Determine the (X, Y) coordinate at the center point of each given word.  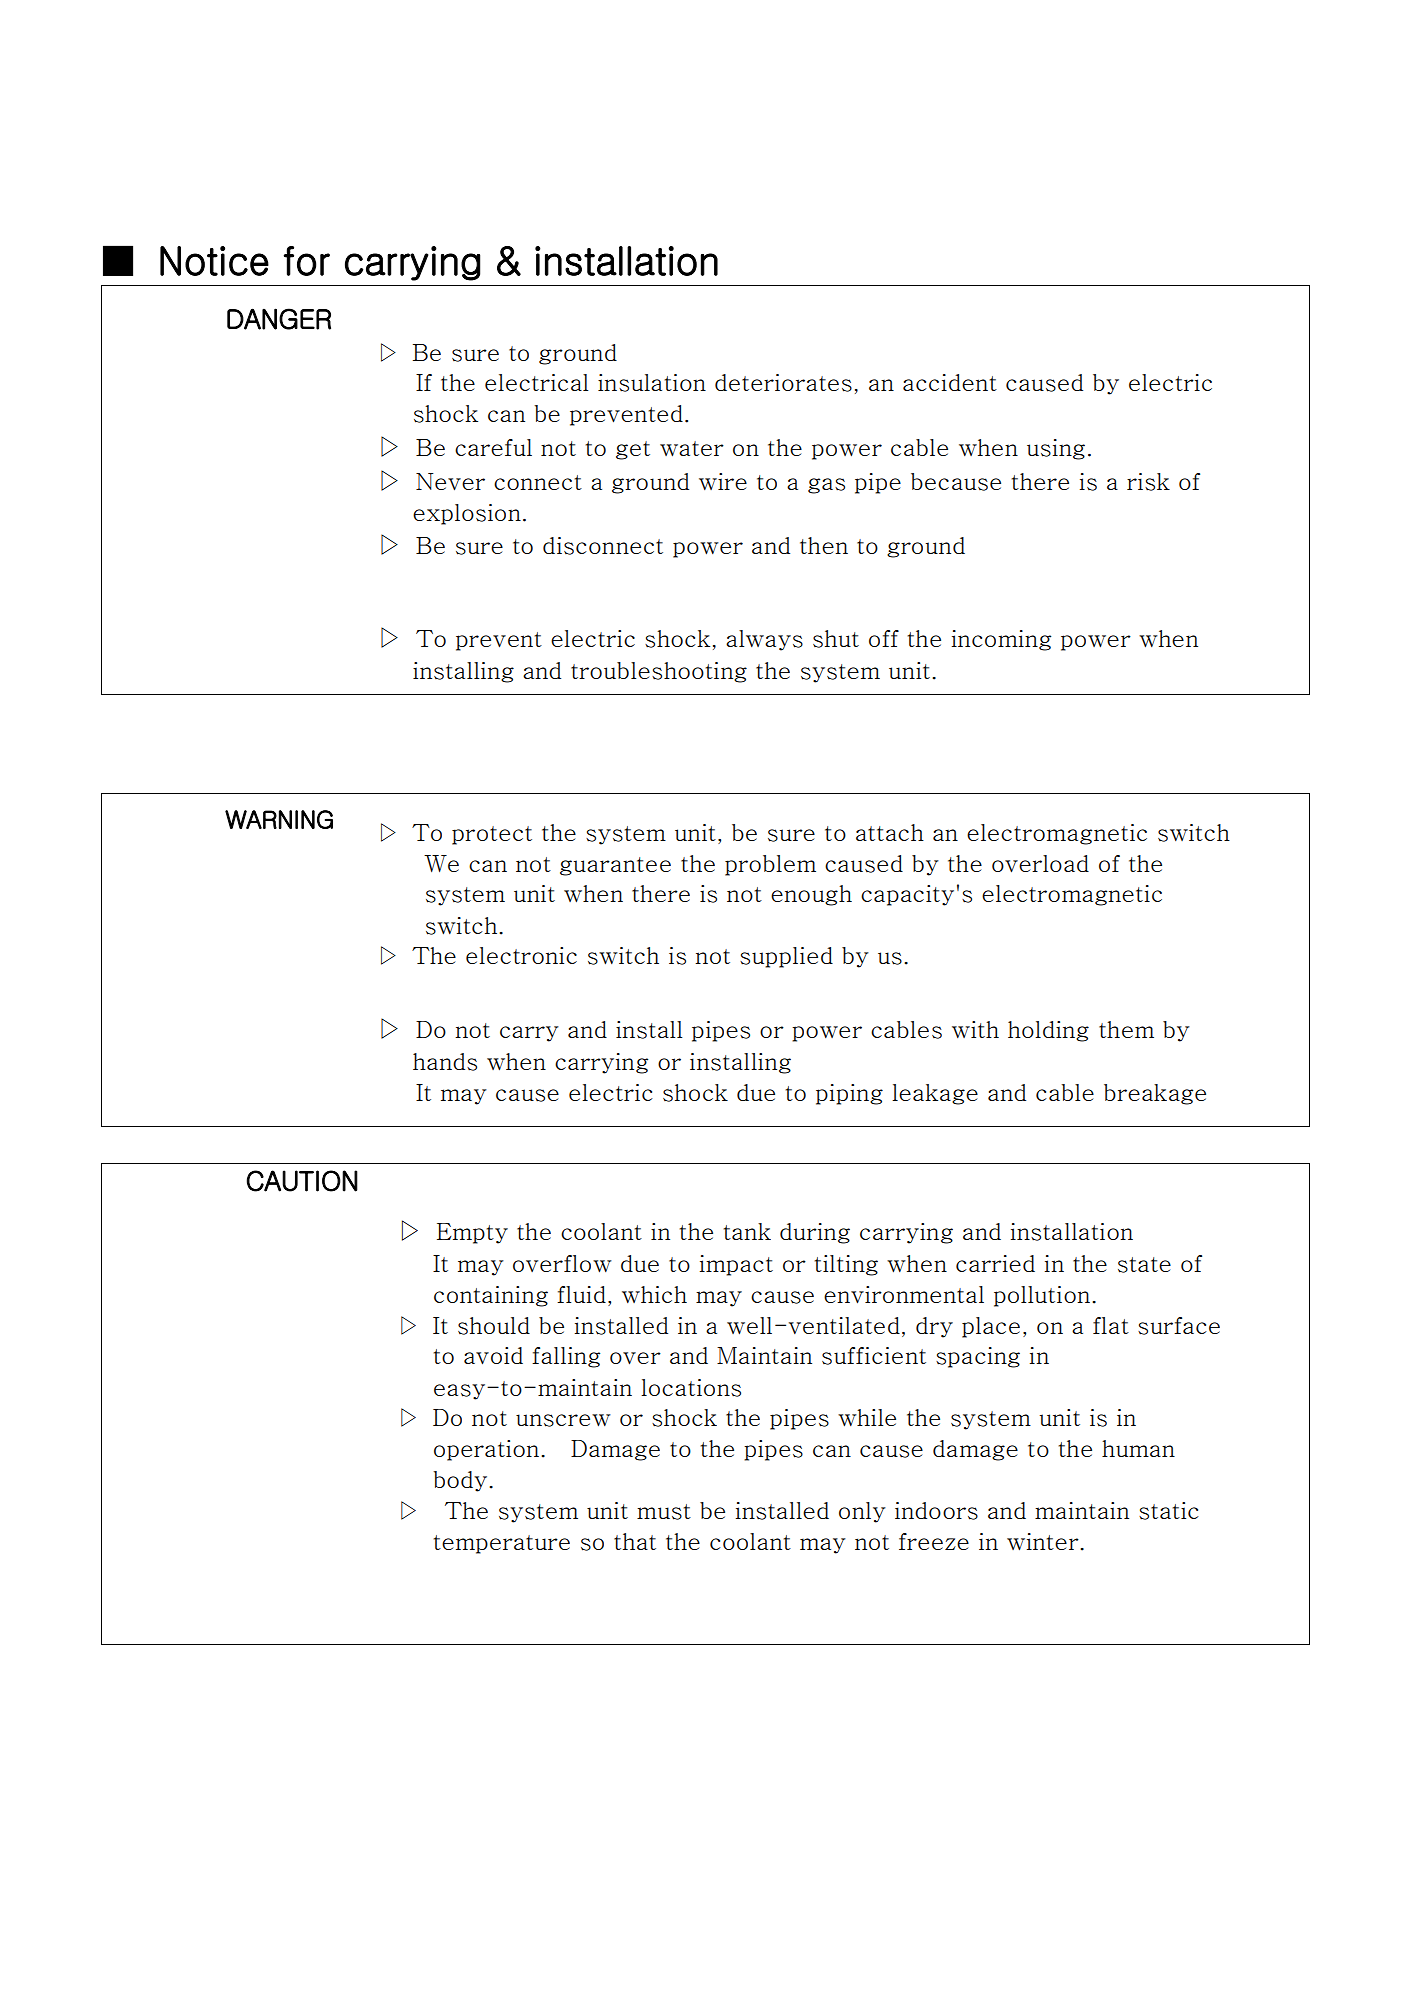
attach (890, 832)
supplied (786, 957)
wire (723, 481)
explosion (467, 514)
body (461, 1481)
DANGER (279, 319)
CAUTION (302, 1181)
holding (1048, 1031)
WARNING (279, 819)
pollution (1042, 1296)
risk (1148, 482)
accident (950, 382)
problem (770, 865)
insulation (652, 383)
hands (445, 1062)
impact (736, 1265)
